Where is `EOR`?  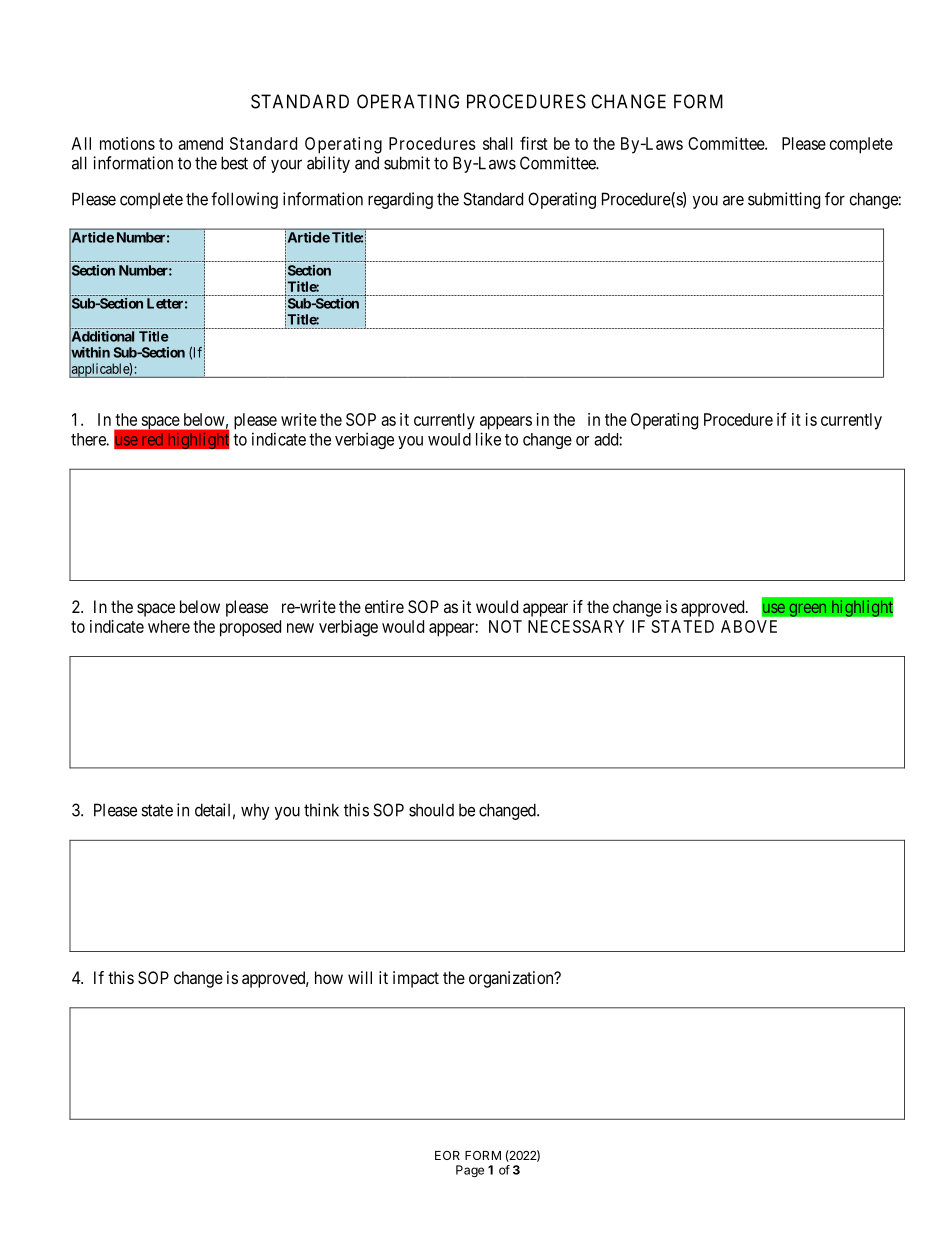
EOR is located at coordinates (447, 1155).
